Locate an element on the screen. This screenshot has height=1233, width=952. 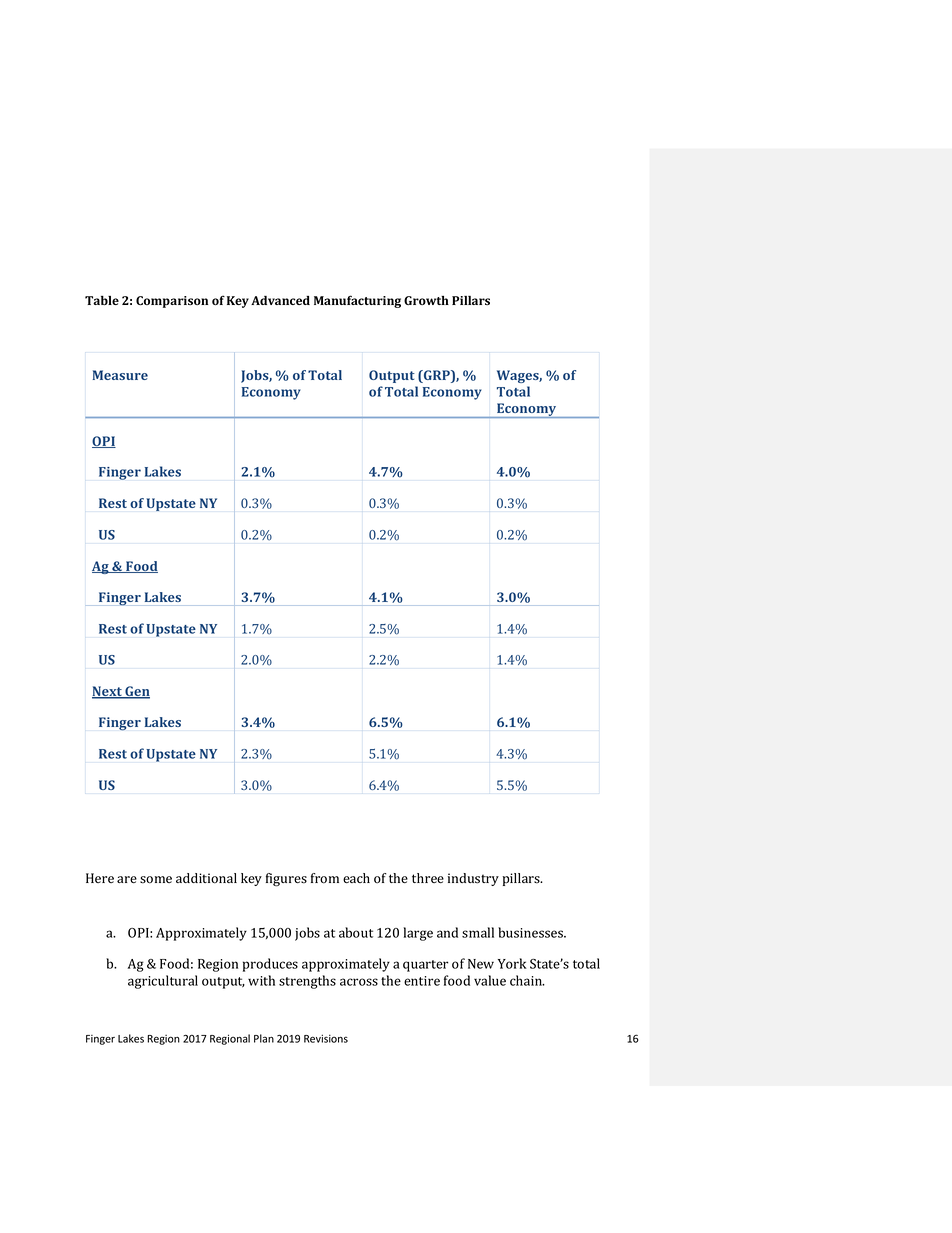
agricultural is located at coordinates (163, 982).
